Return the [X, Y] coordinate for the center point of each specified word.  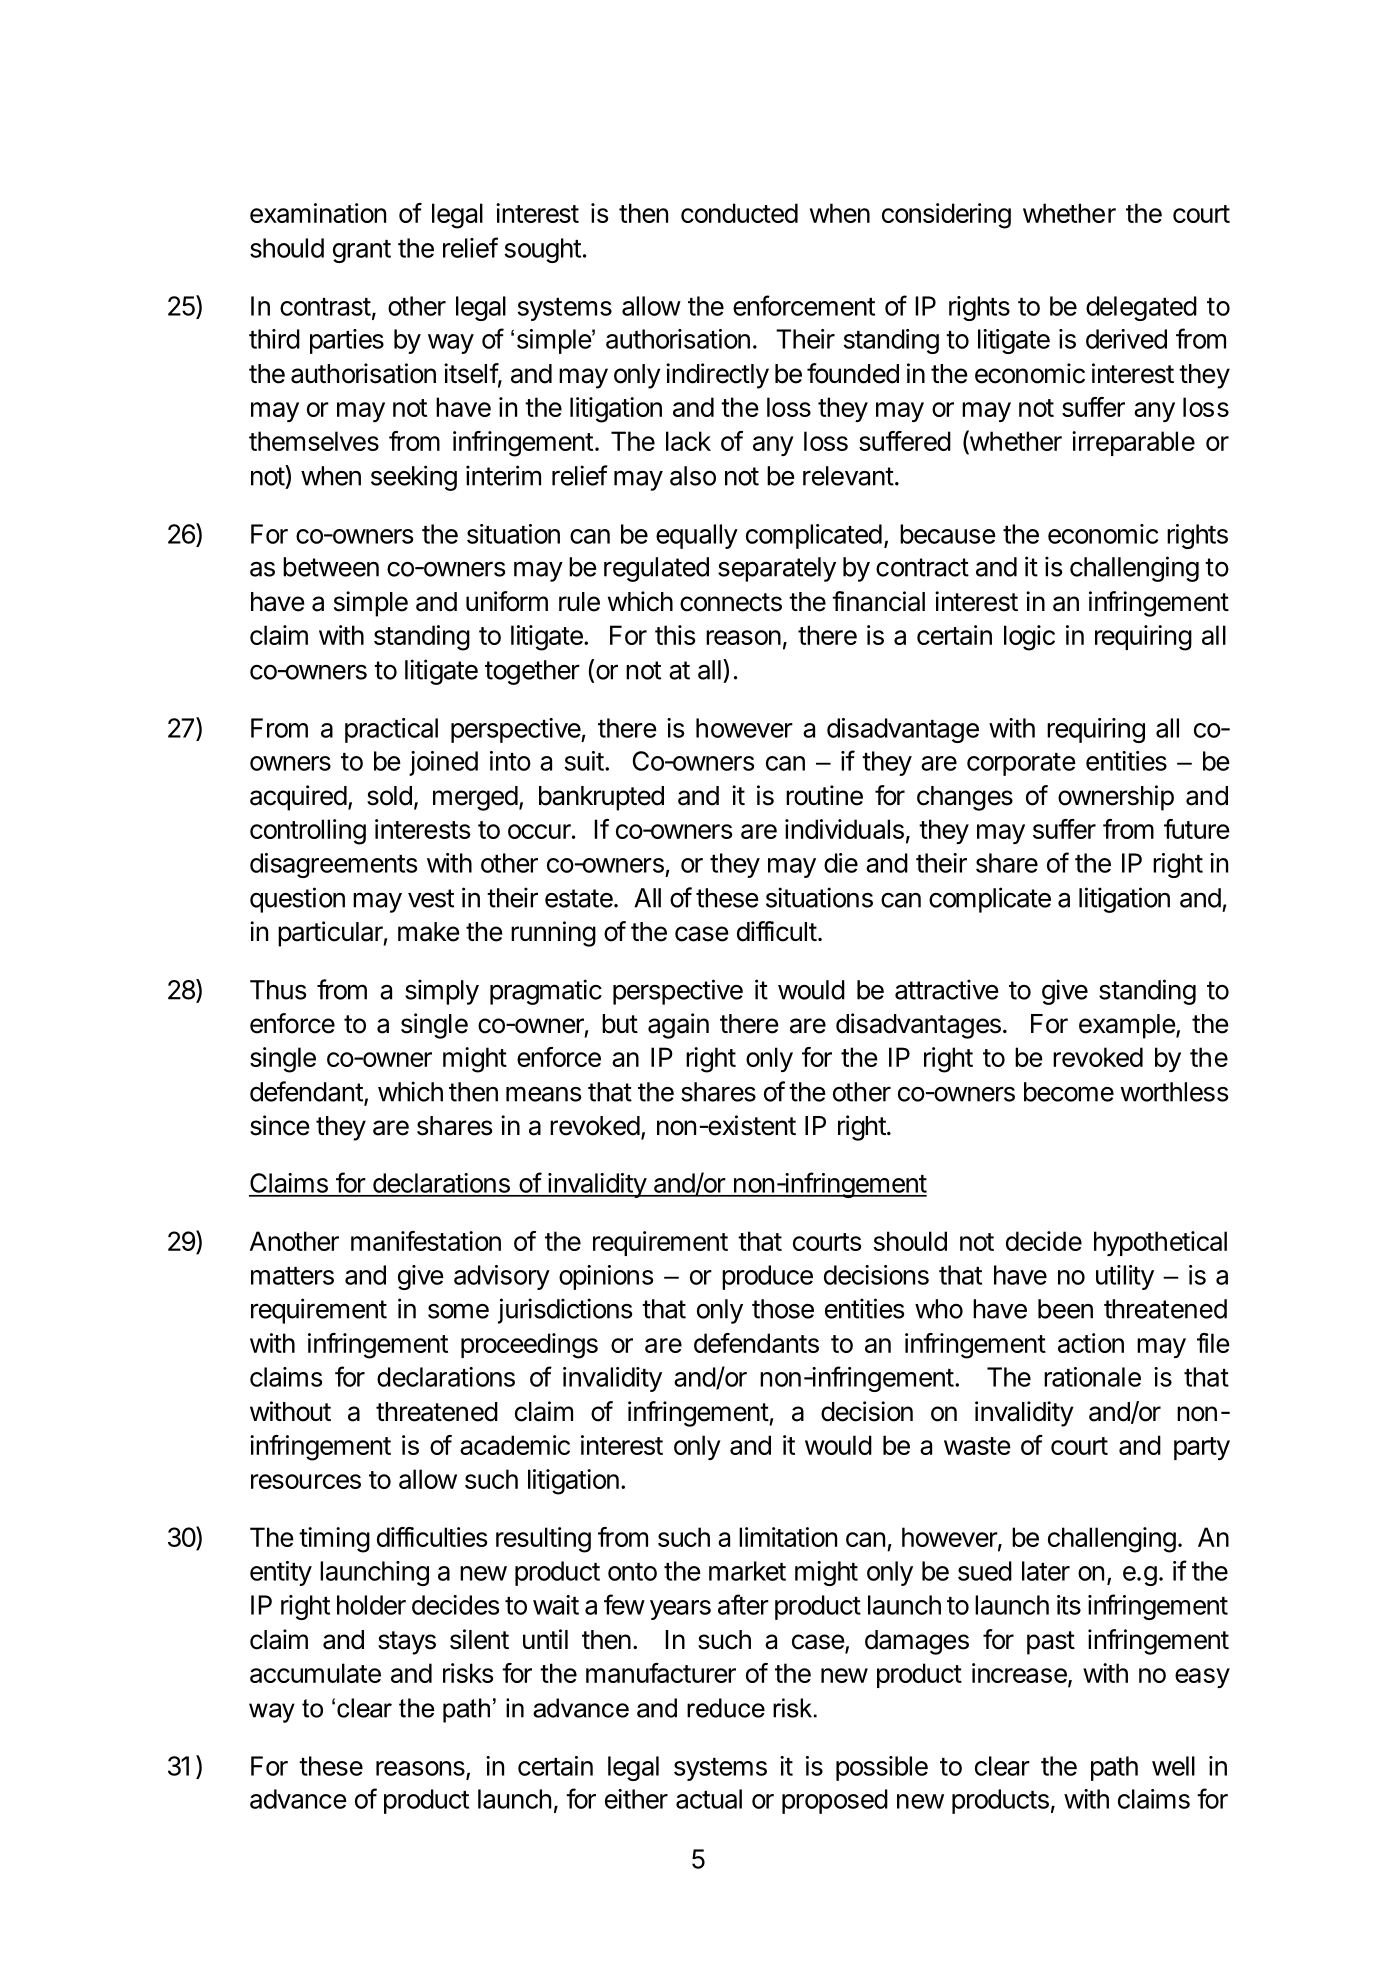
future [1197, 829]
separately [777, 569]
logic [1029, 638]
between [331, 567]
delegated [1141, 308]
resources [306, 1481]
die [841, 863]
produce [767, 1277]
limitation [788, 1537]
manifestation [426, 1241]
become [1069, 1092]
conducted [739, 213]
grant [362, 251]
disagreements [334, 865]
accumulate [315, 1673]
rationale [1092, 1377]
